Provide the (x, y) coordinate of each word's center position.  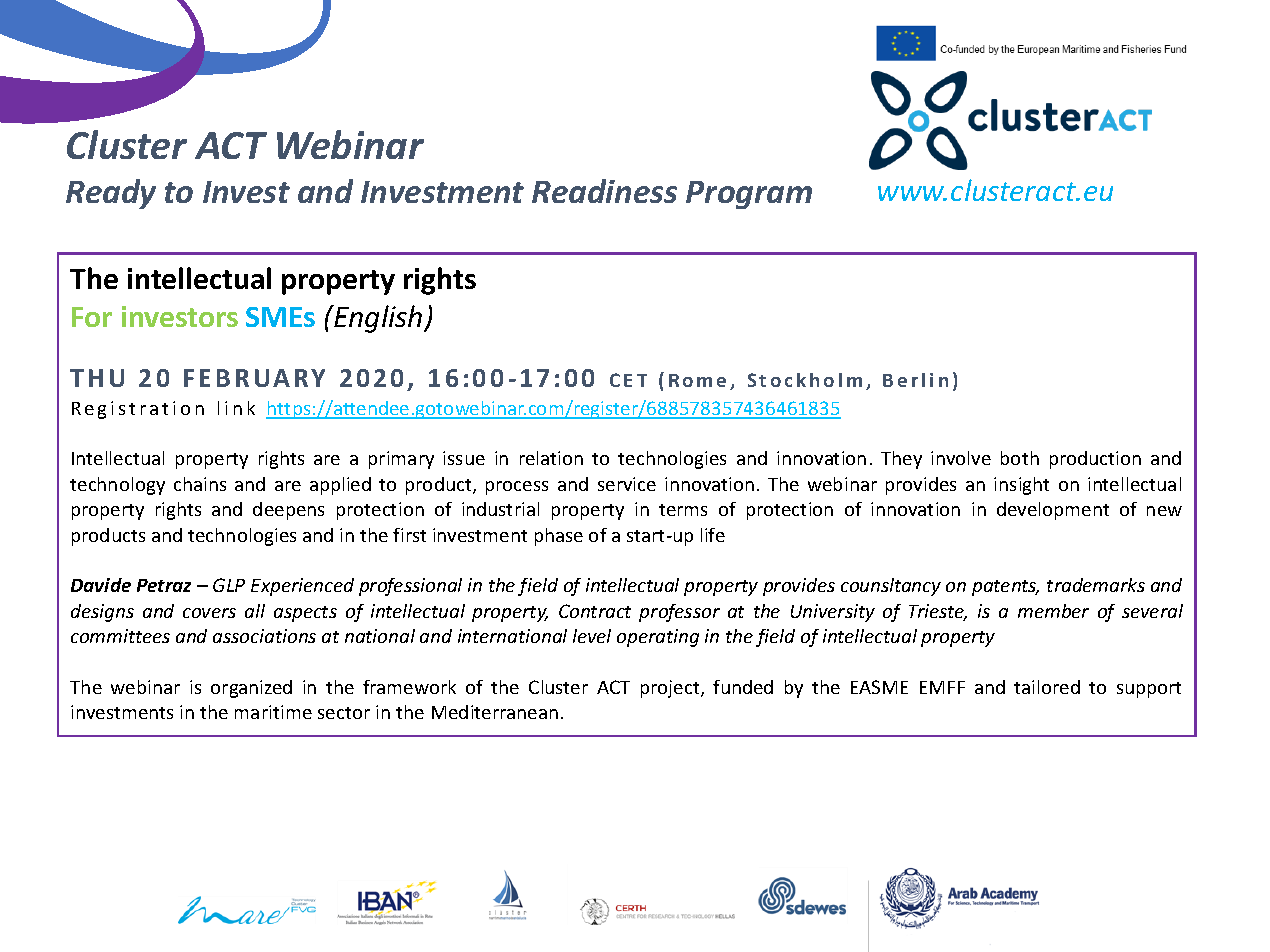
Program (749, 195)
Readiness (604, 191)
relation (551, 458)
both (1020, 458)
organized (251, 689)
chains (200, 484)
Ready (111, 194)
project (671, 689)
